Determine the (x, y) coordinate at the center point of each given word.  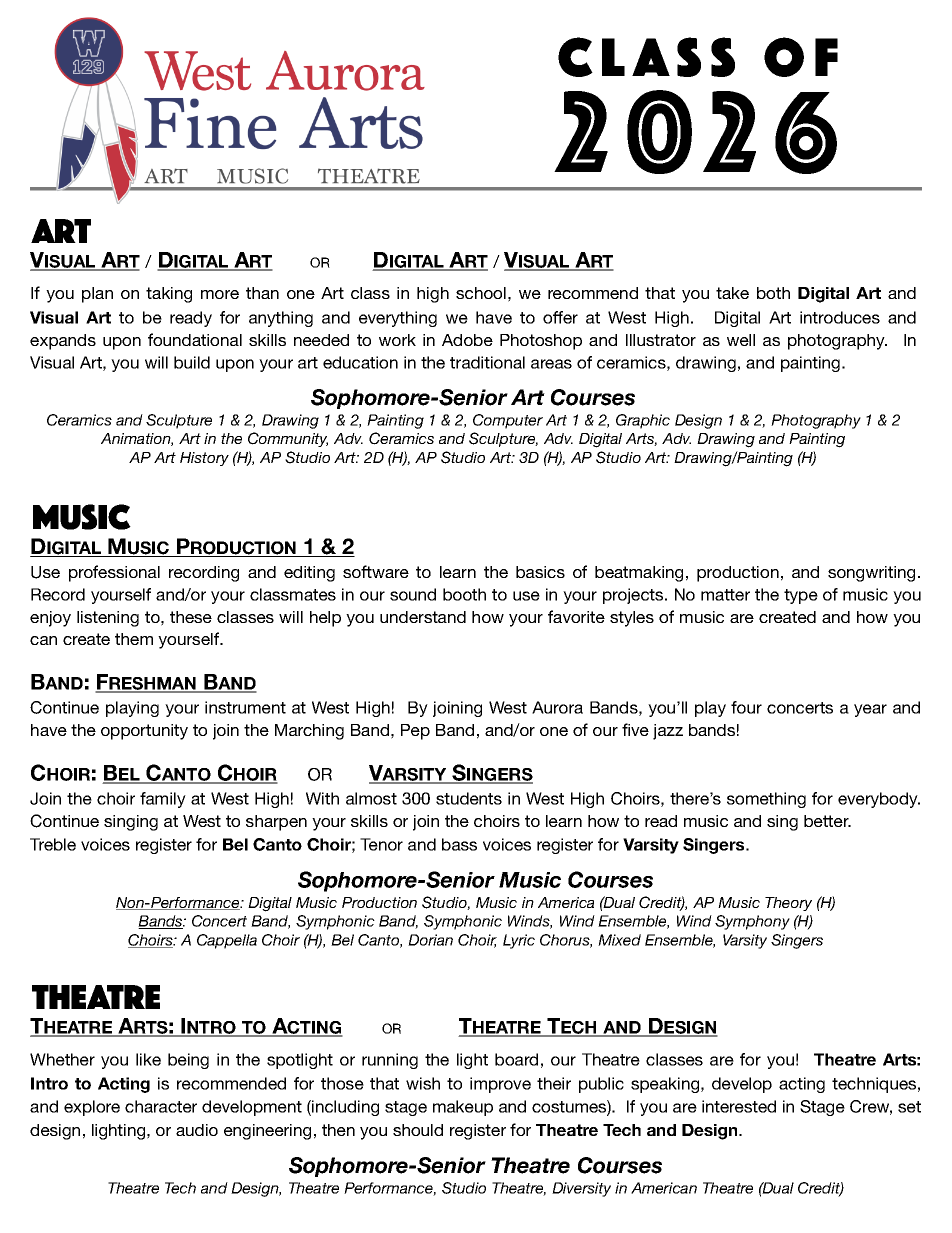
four (746, 707)
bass (459, 844)
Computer (508, 421)
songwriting (871, 574)
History (204, 459)
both (773, 293)
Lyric (519, 941)
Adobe (467, 340)
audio (197, 1130)
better (827, 821)
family (163, 800)
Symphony (752, 922)
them (134, 639)
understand (423, 617)
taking (169, 295)
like (148, 1059)
